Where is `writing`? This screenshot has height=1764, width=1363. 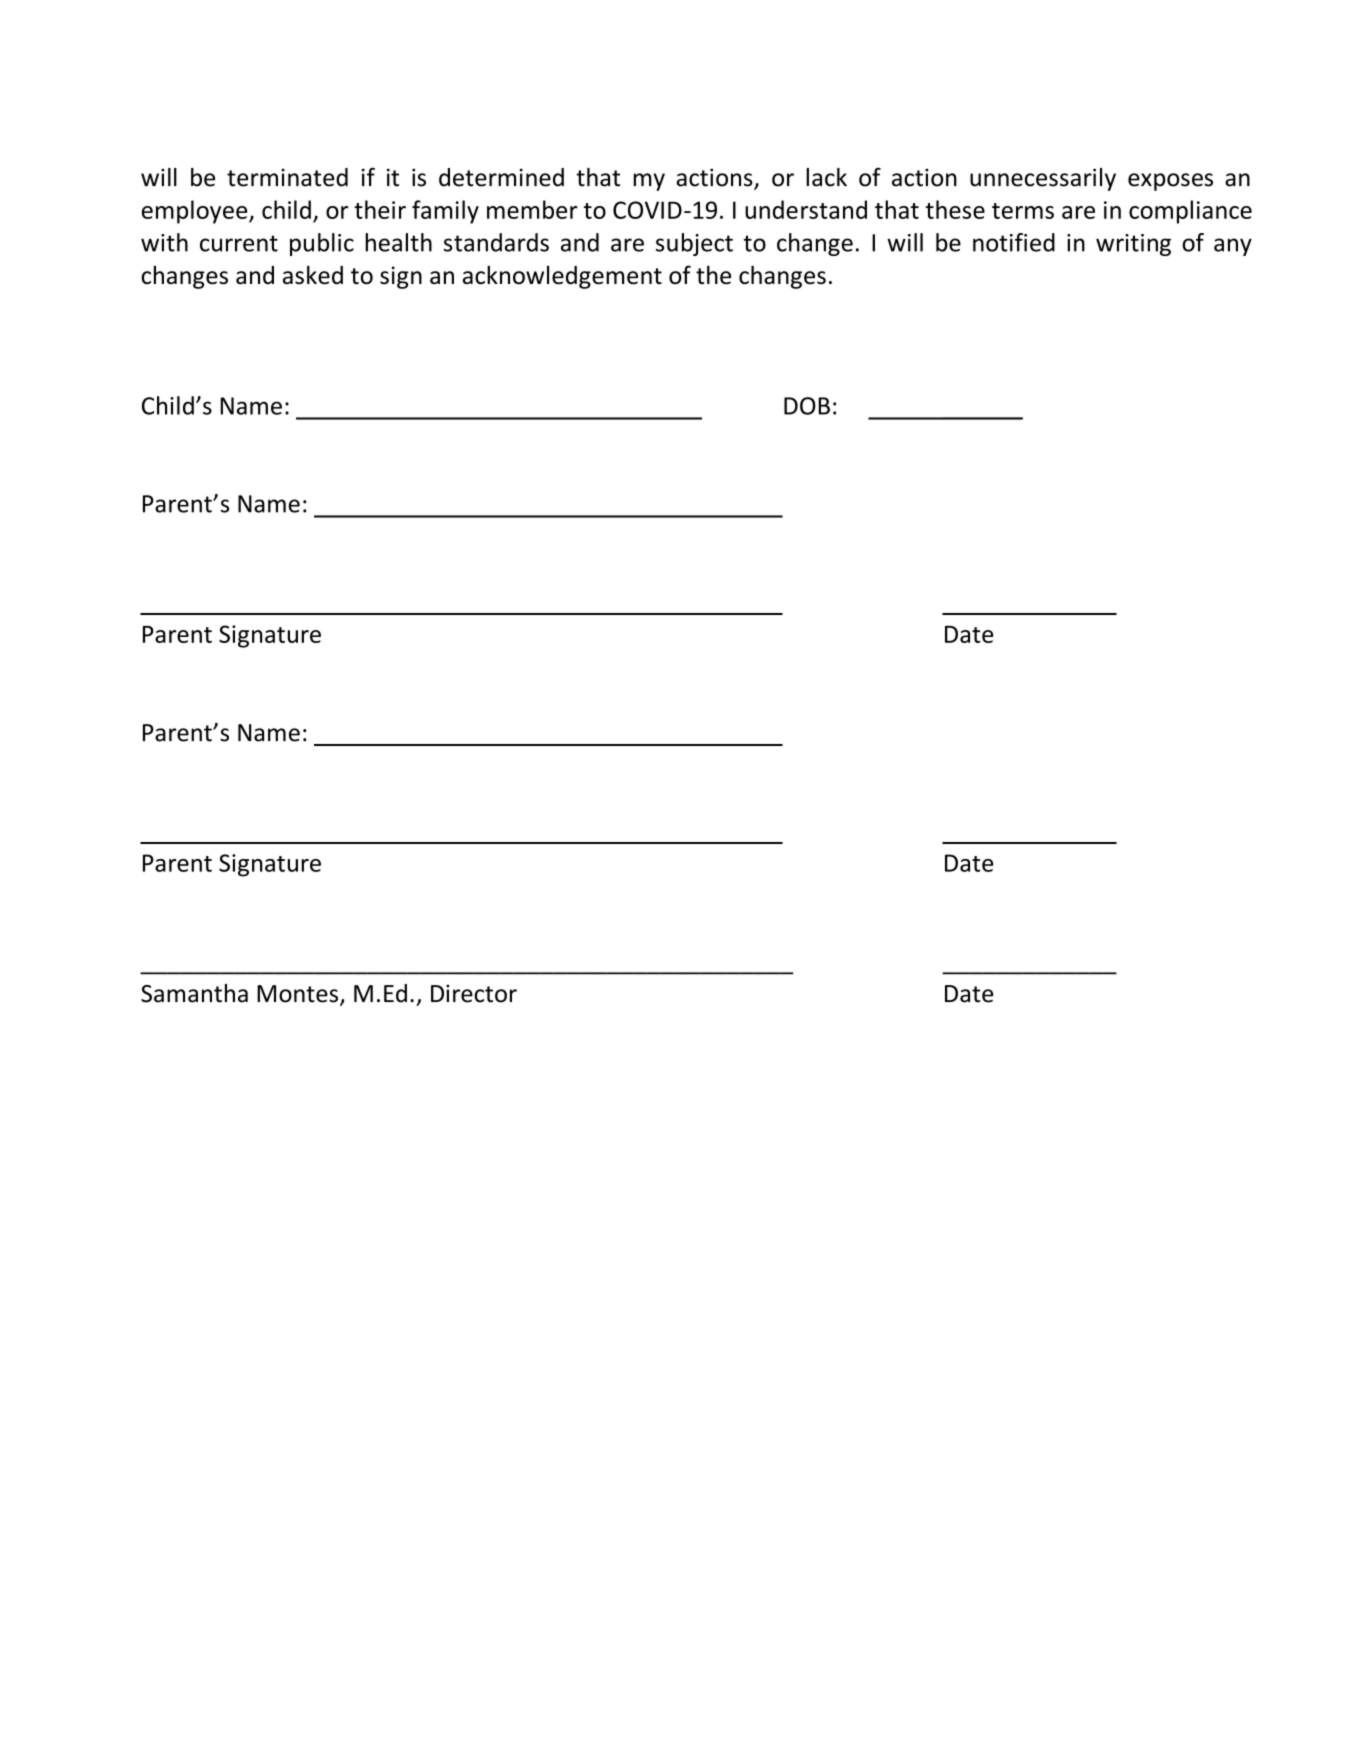
writing is located at coordinates (1133, 245).
